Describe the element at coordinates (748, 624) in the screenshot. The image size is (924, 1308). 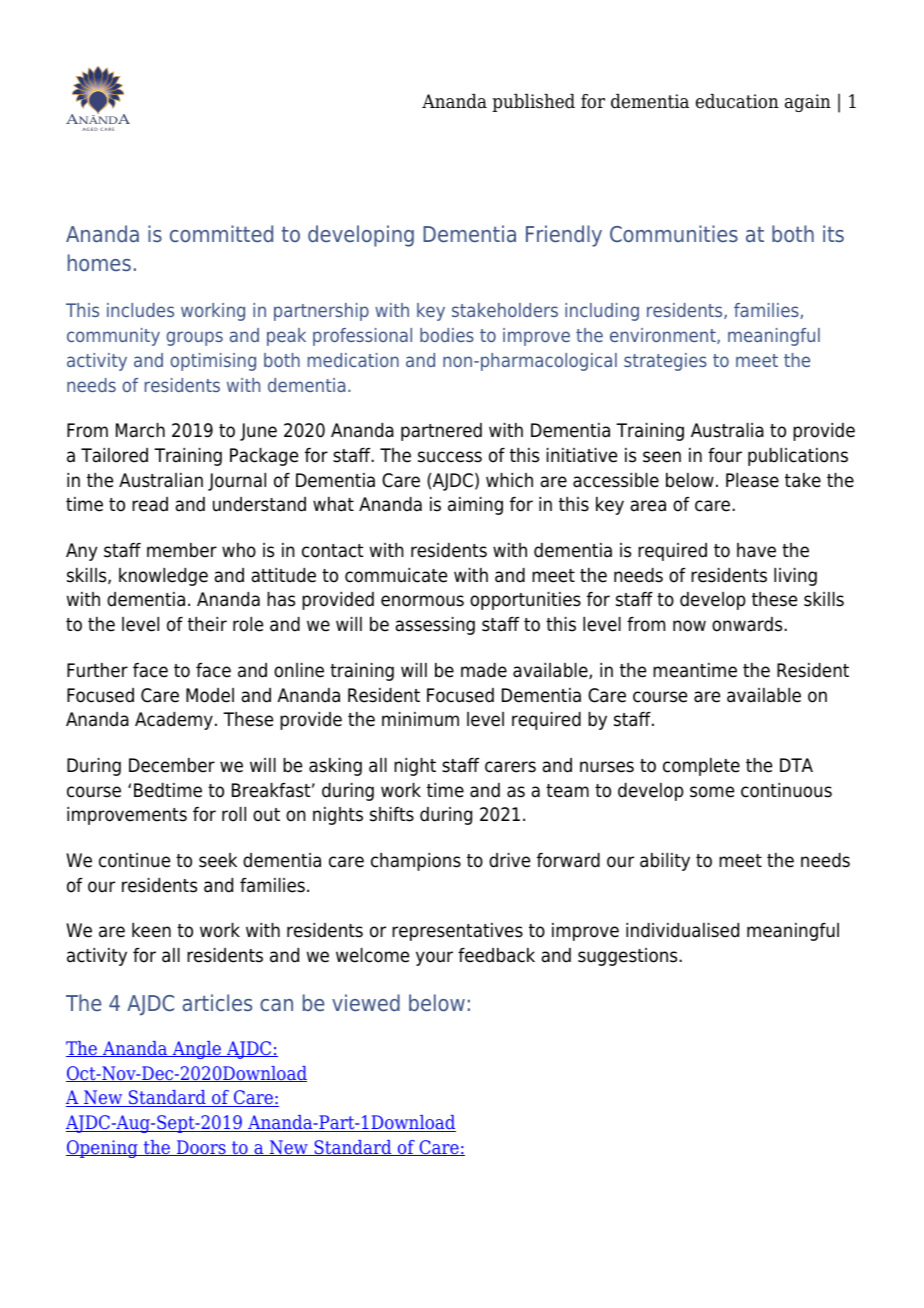
I see `onwards` at that location.
